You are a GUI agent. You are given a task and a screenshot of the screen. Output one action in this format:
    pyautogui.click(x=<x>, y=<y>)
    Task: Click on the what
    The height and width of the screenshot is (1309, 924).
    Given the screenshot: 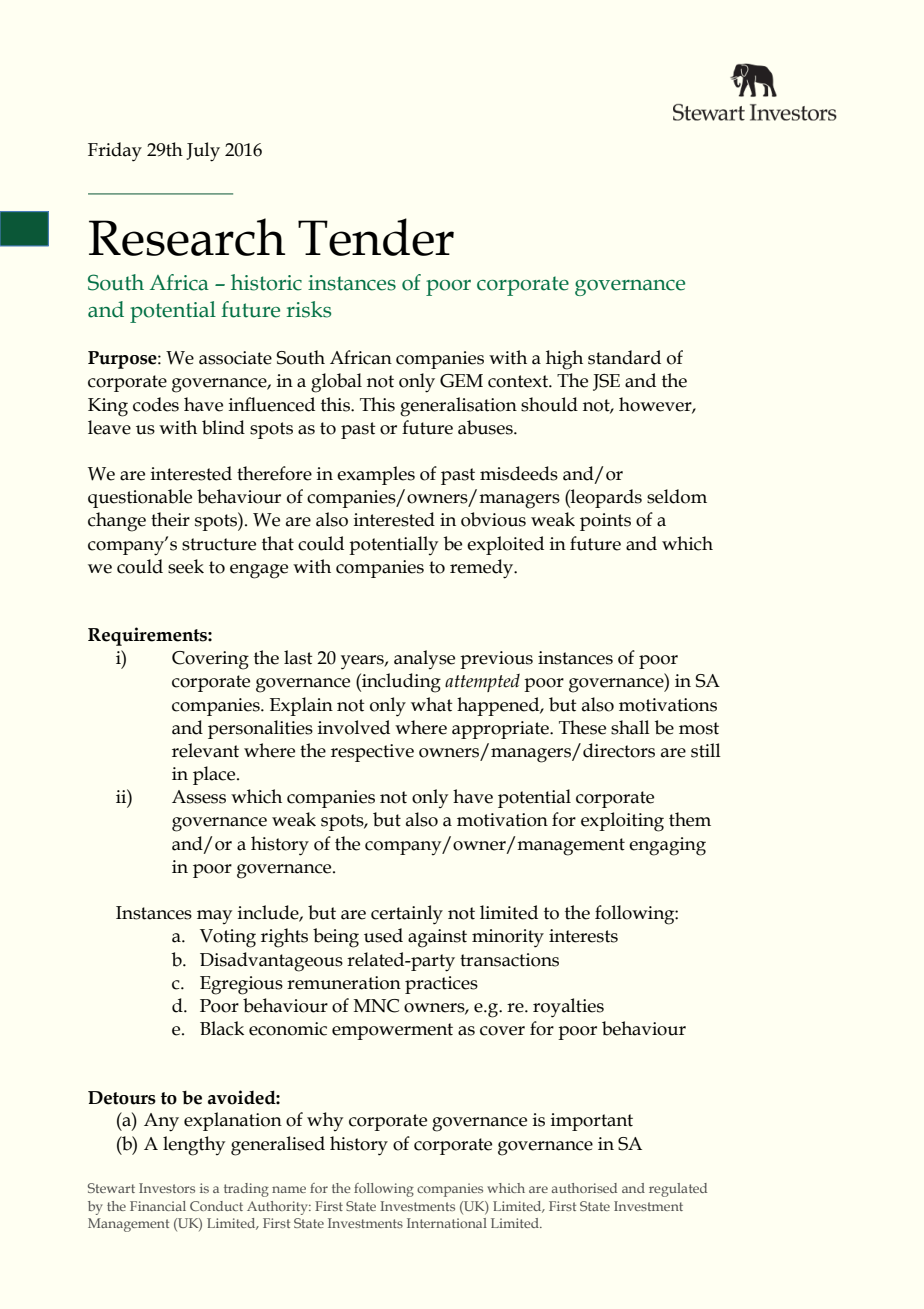 What is the action you would take?
    pyautogui.click(x=432, y=704)
